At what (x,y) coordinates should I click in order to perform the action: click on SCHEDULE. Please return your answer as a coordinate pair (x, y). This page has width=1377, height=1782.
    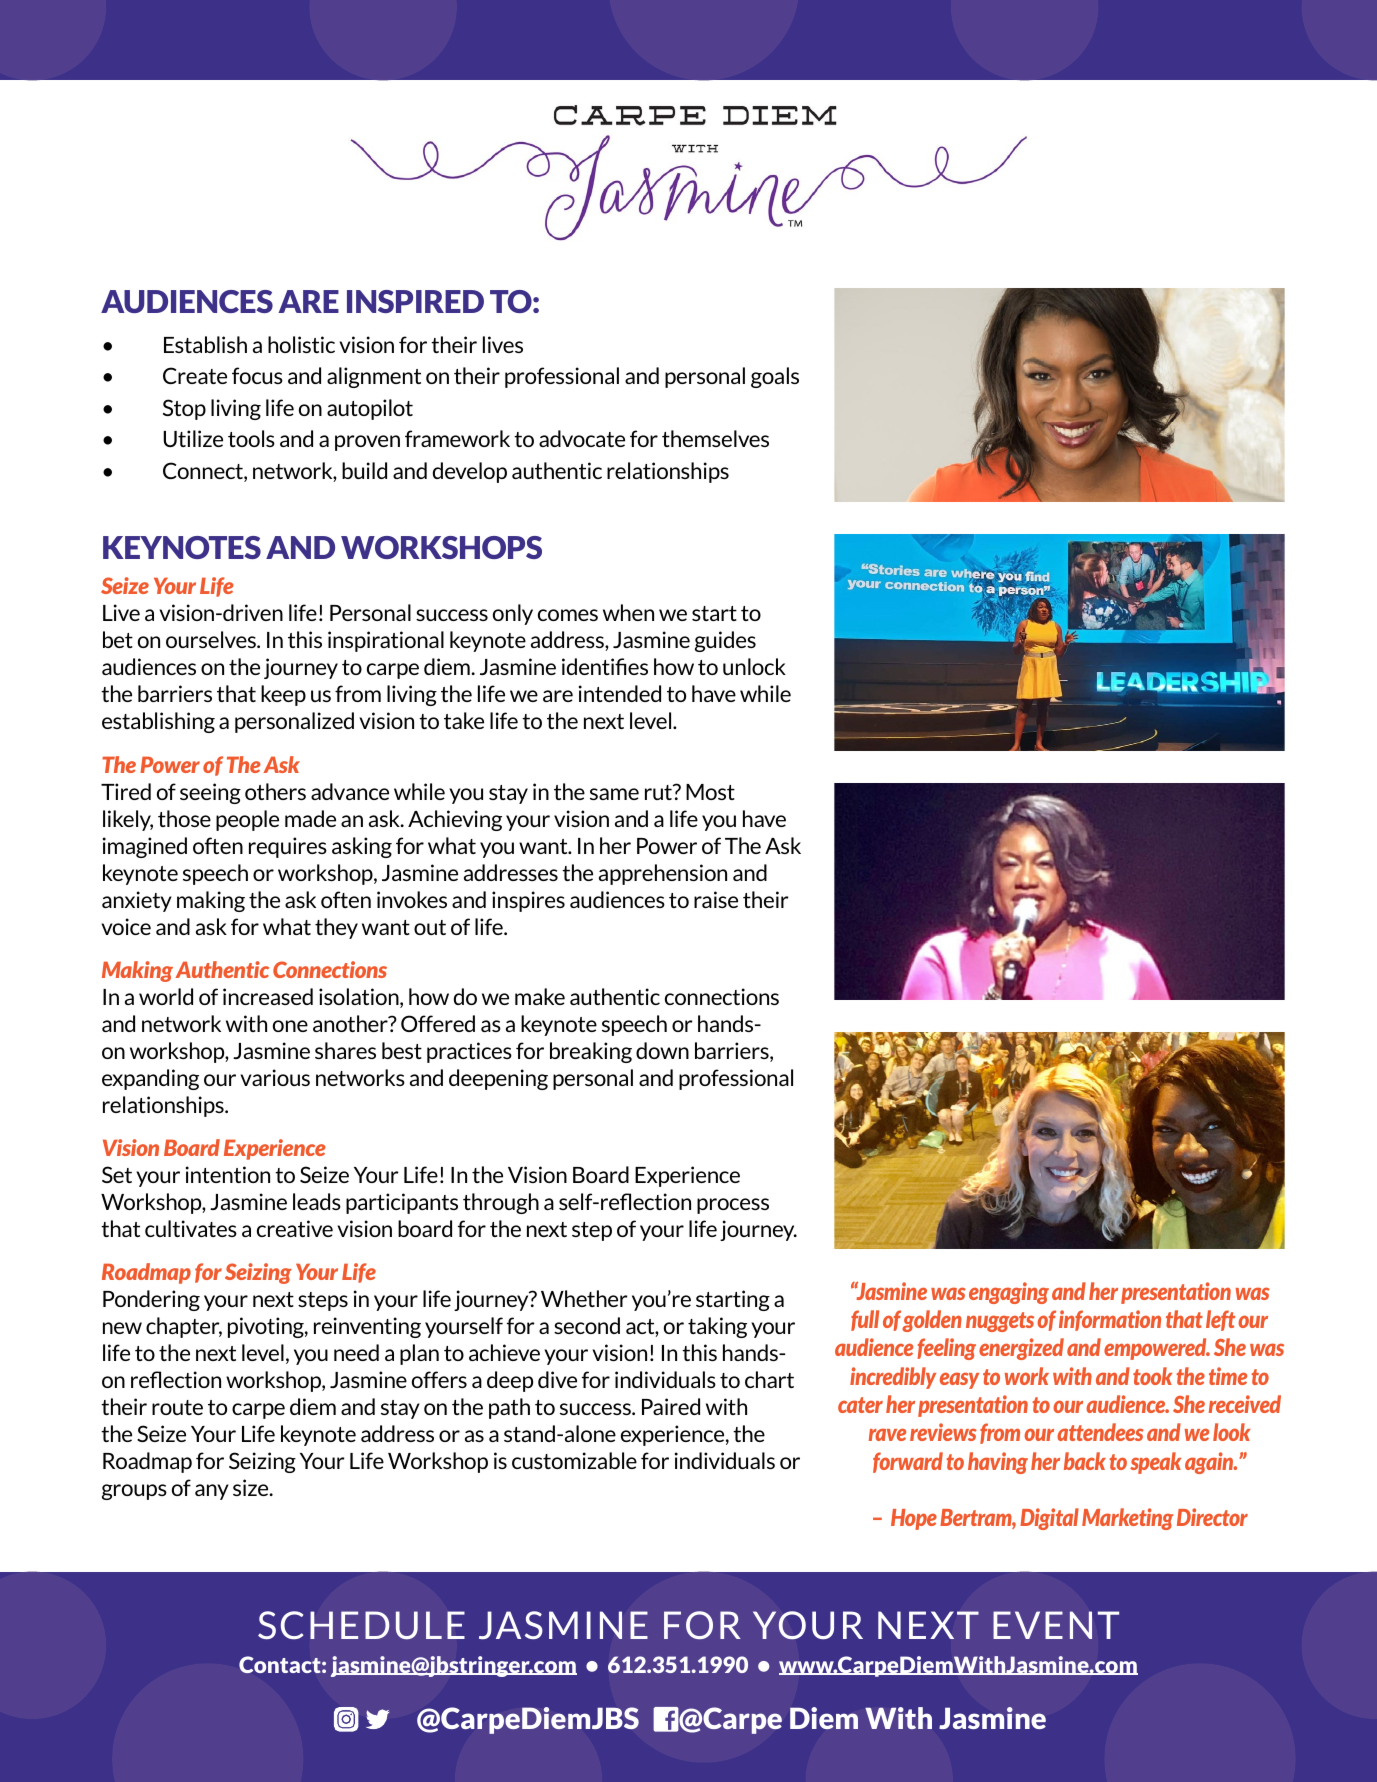
    Looking at the image, I should click on (361, 1625).
